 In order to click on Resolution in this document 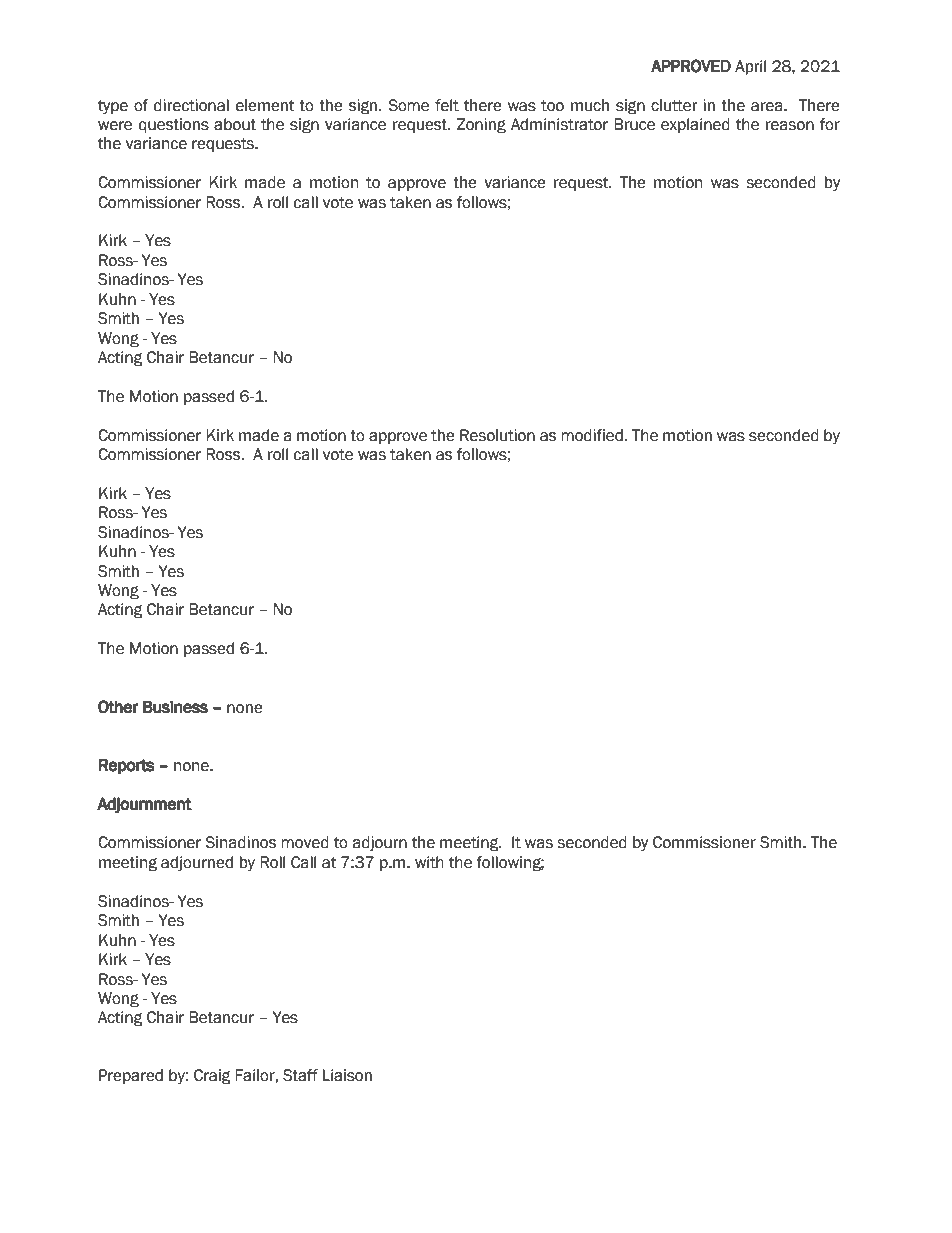, I will do `click(497, 435)`.
